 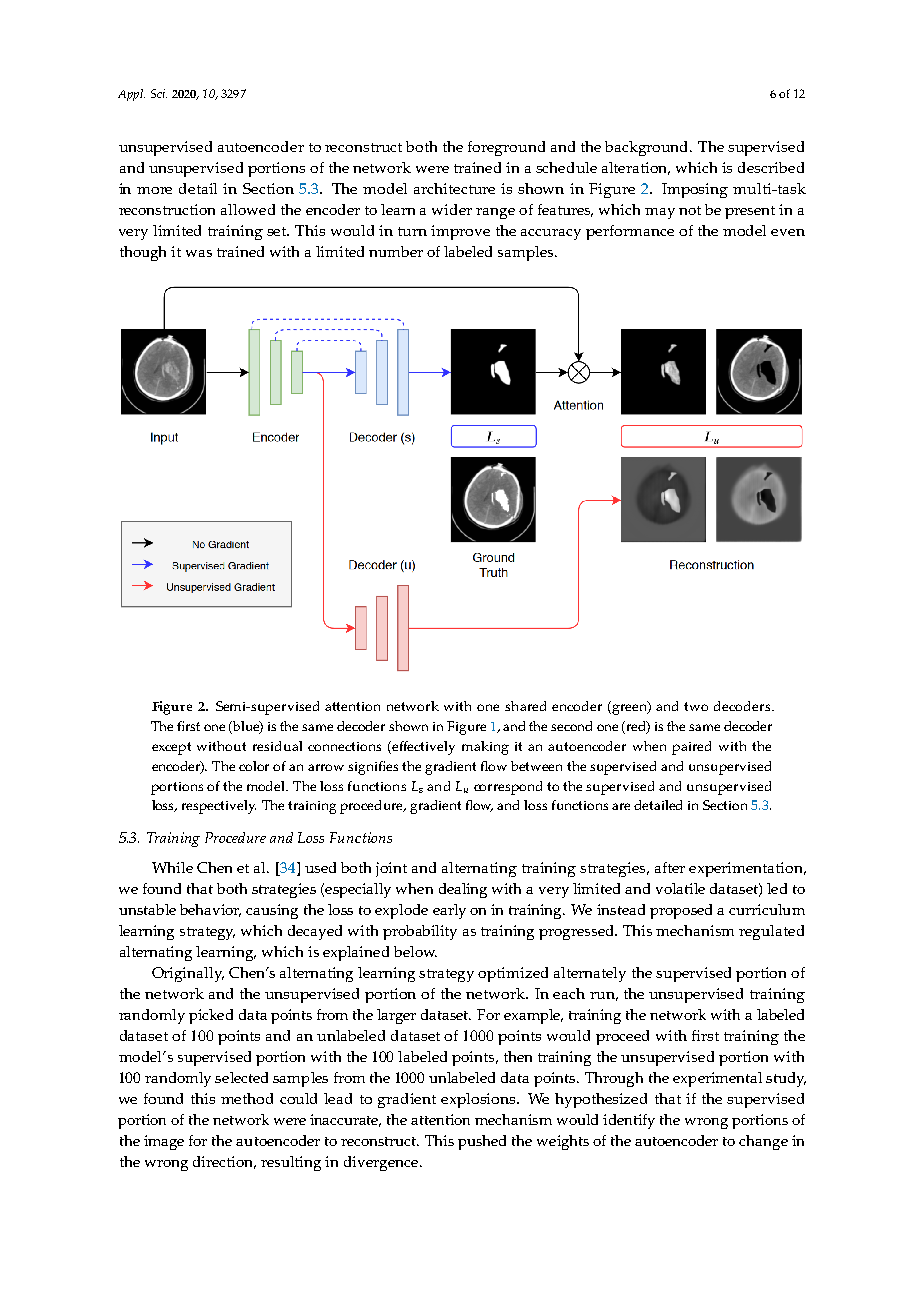 What do you see at coordinates (482, 1142) in the document?
I see `pushed` at bounding box center [482, 1142].
